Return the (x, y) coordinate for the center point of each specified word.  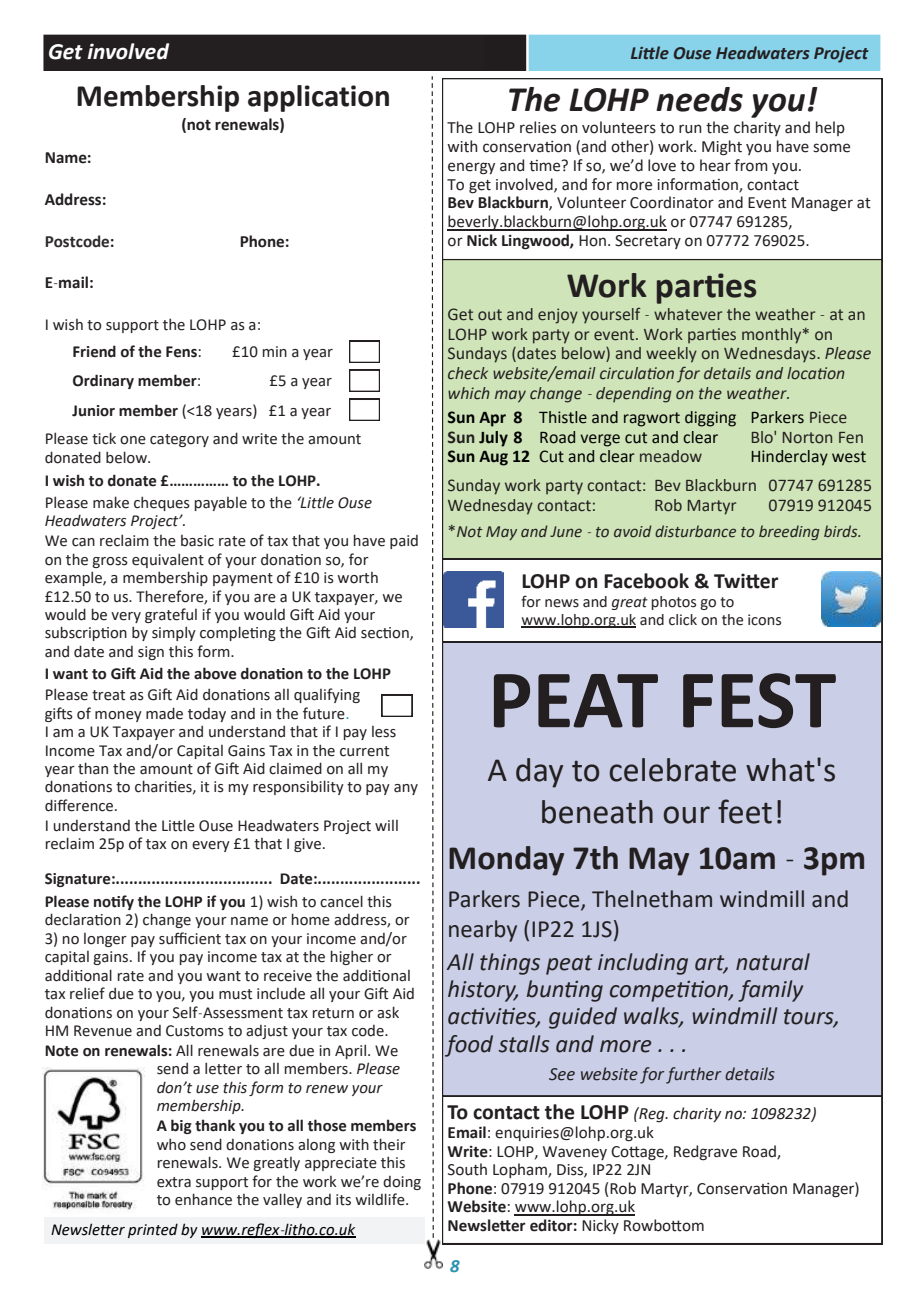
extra (174, 1182)
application (318, 98)
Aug (493, 458)
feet (745, 811)
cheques (162, 503)
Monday (506, 861)
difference (80, 805)
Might (722, 148)
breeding (789, 532)
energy (471, 168)
